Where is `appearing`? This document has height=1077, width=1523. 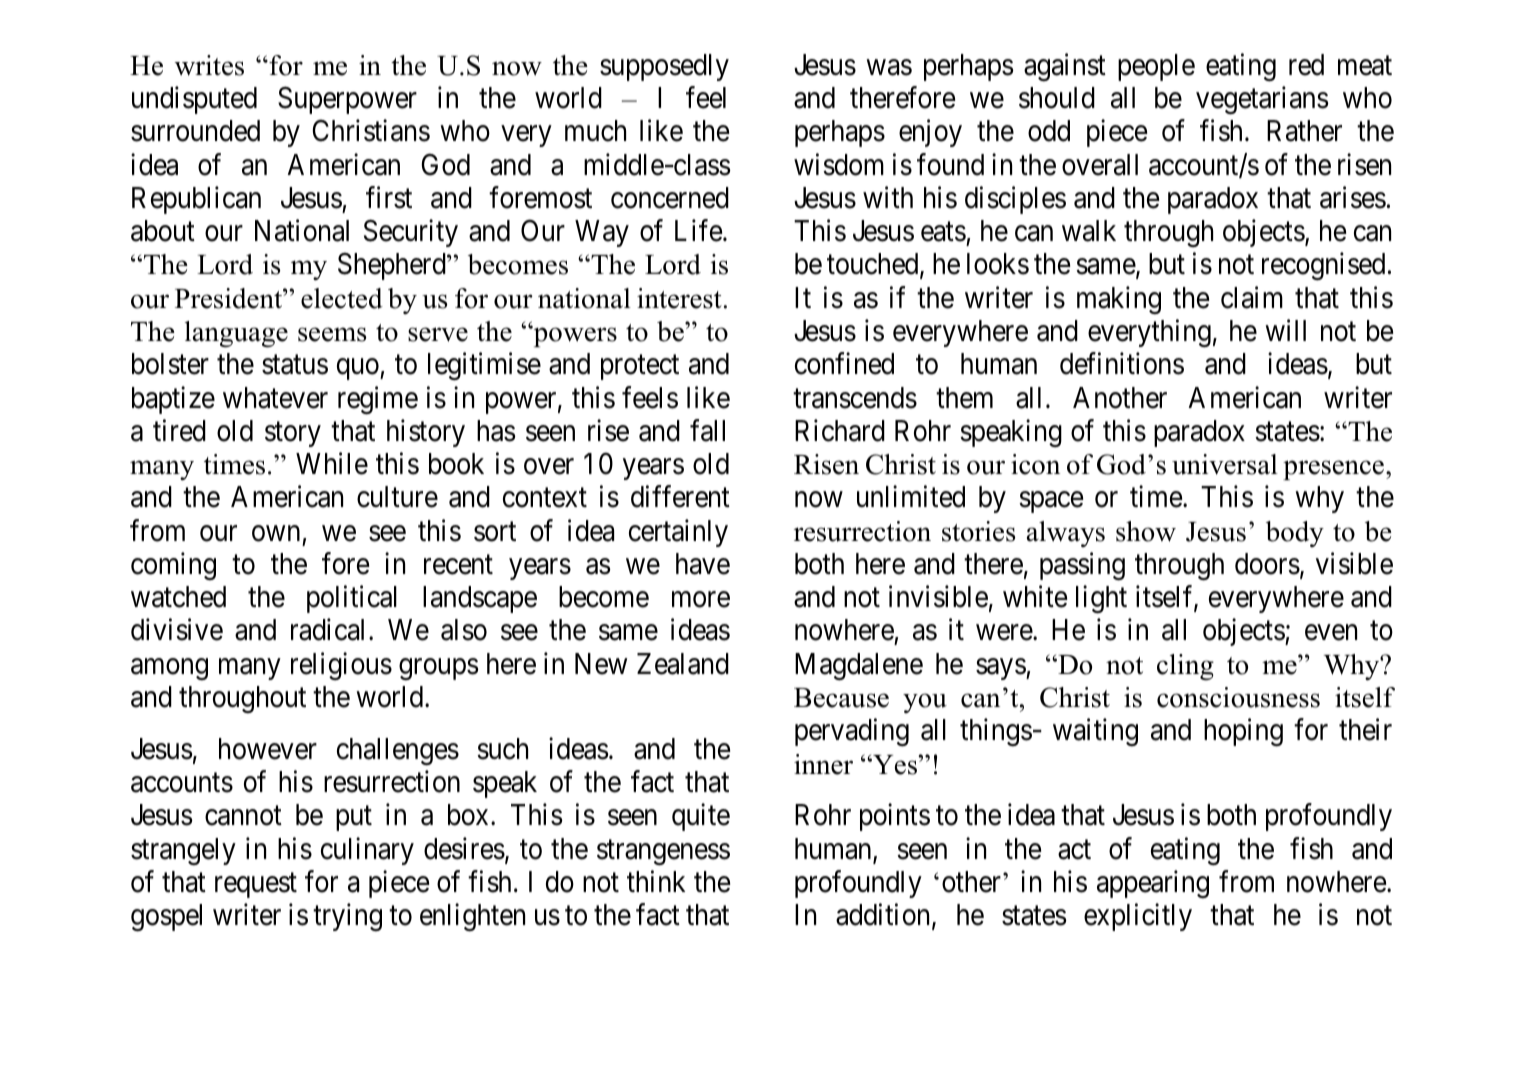
appearing is located at coordinates (1153, 884).
